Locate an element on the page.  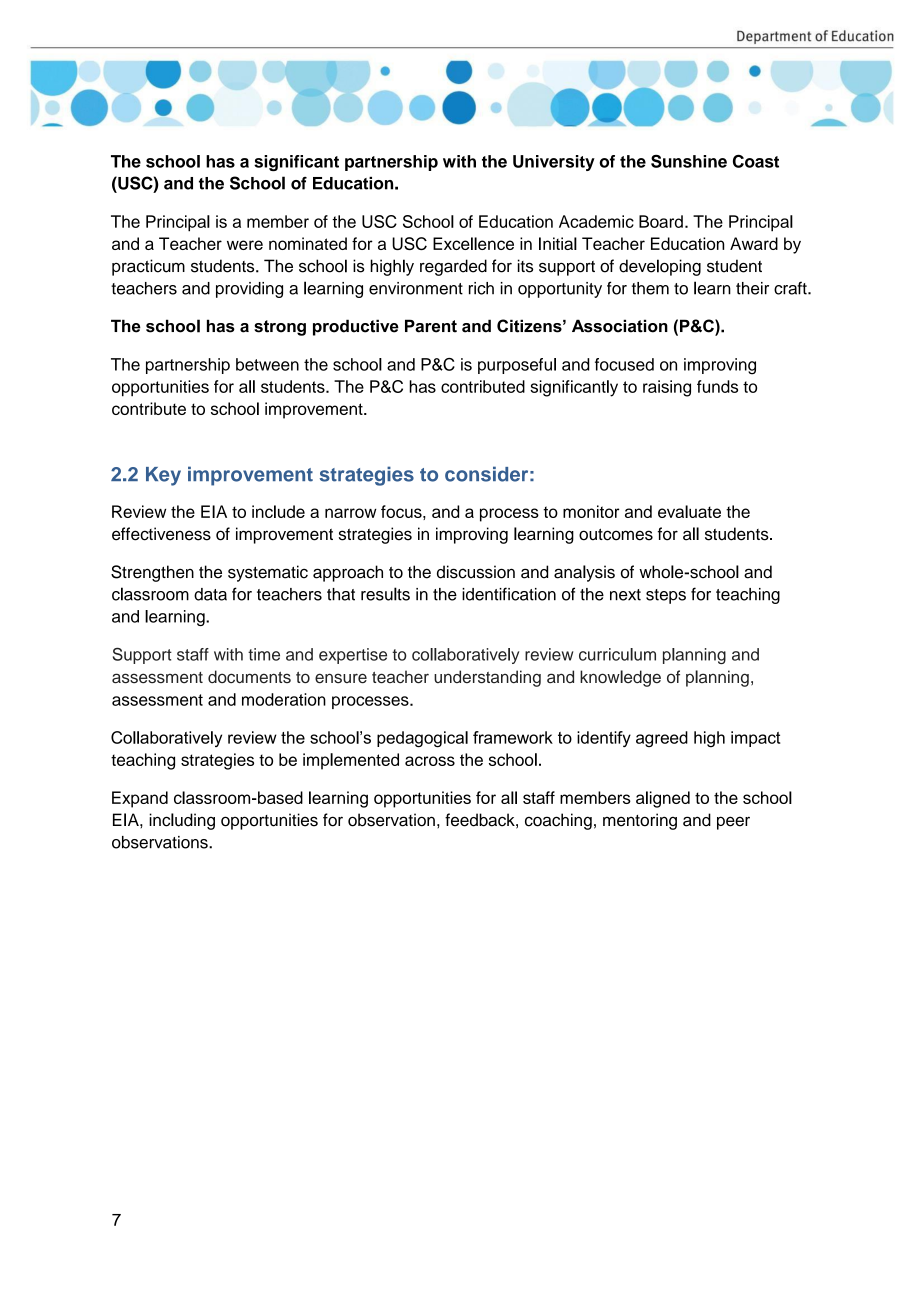
including is located at coordinates (182, 821).
